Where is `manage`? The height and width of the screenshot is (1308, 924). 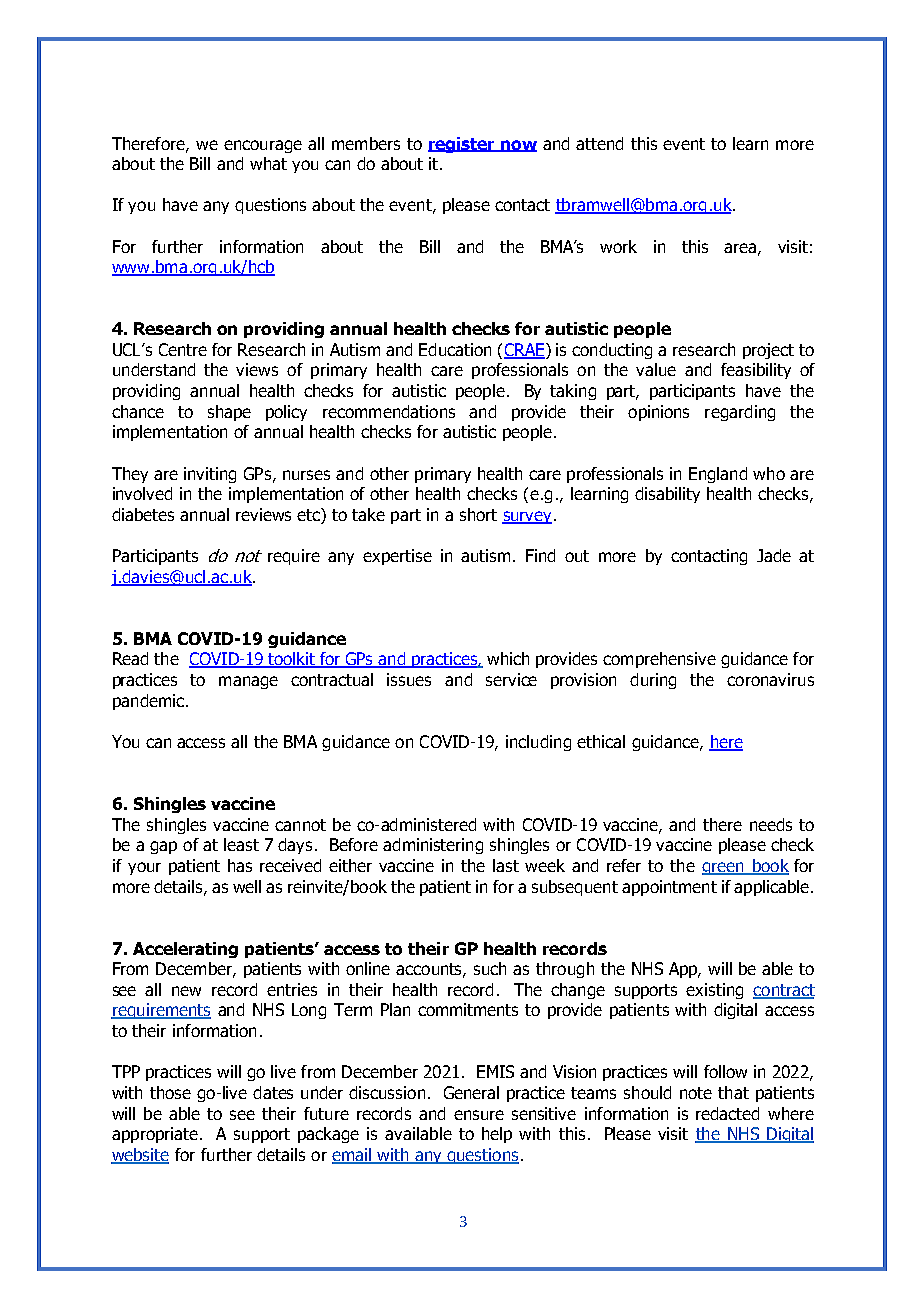 manage is located at coordinates (248, 682).
